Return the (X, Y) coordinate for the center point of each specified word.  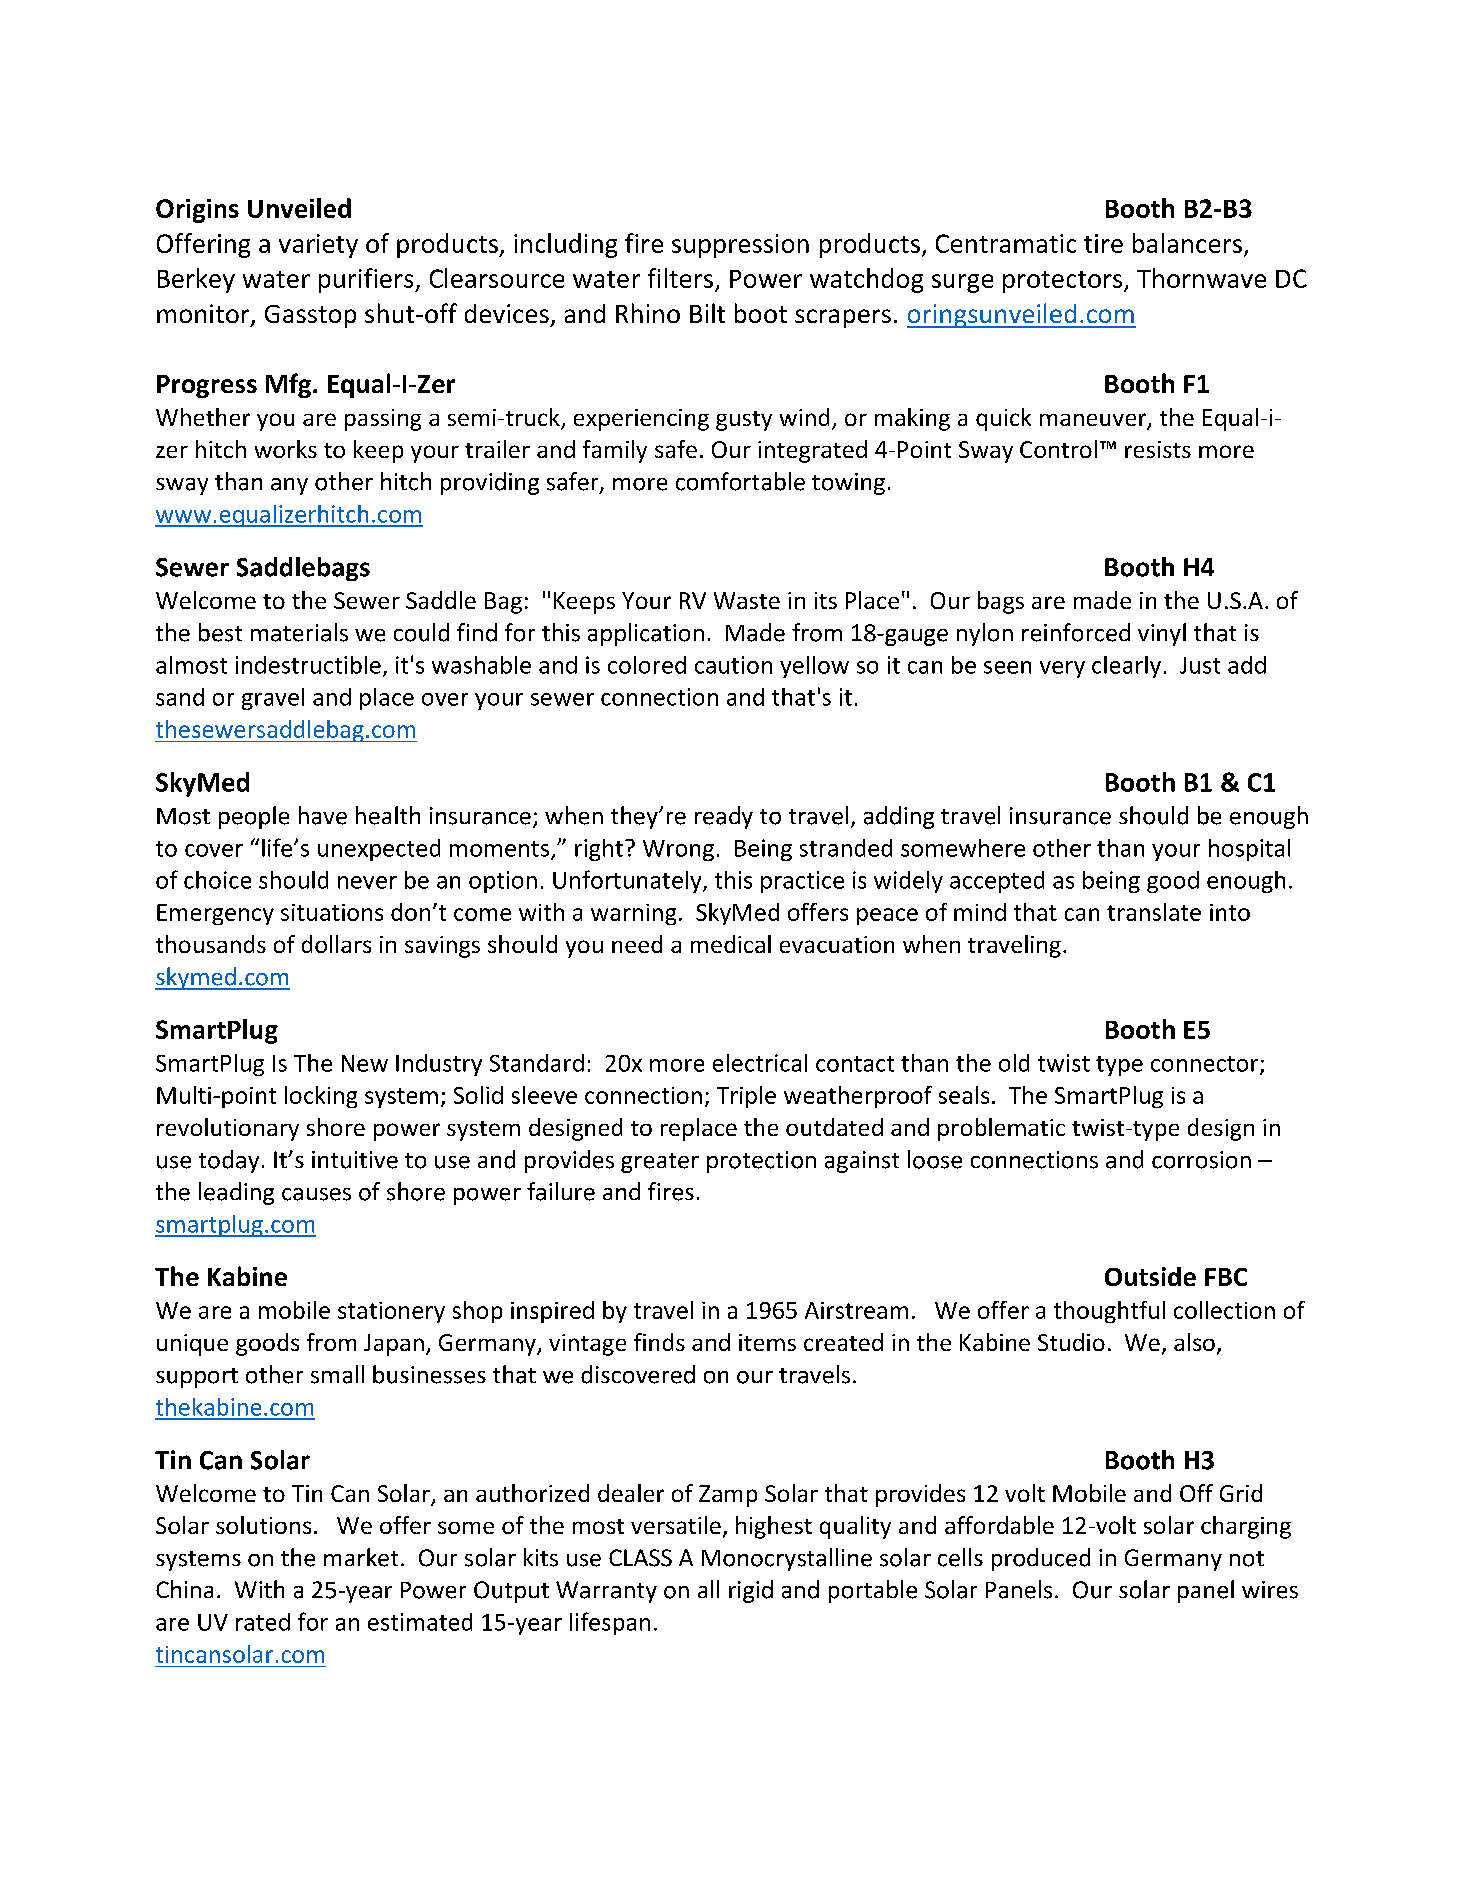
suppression (740, 246)
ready (724, 817)
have (323, 815)
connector (1206, 1065)
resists (1158, 449)
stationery (391, 1312)
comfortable (740, 481)
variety (318, 246)
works (286, 449)
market (361, 1557)
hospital (1249, 850)
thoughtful (1109, 1312)
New (365, 1063)
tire (1103, 243)
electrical (760, 1063)
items (767, 1342)
